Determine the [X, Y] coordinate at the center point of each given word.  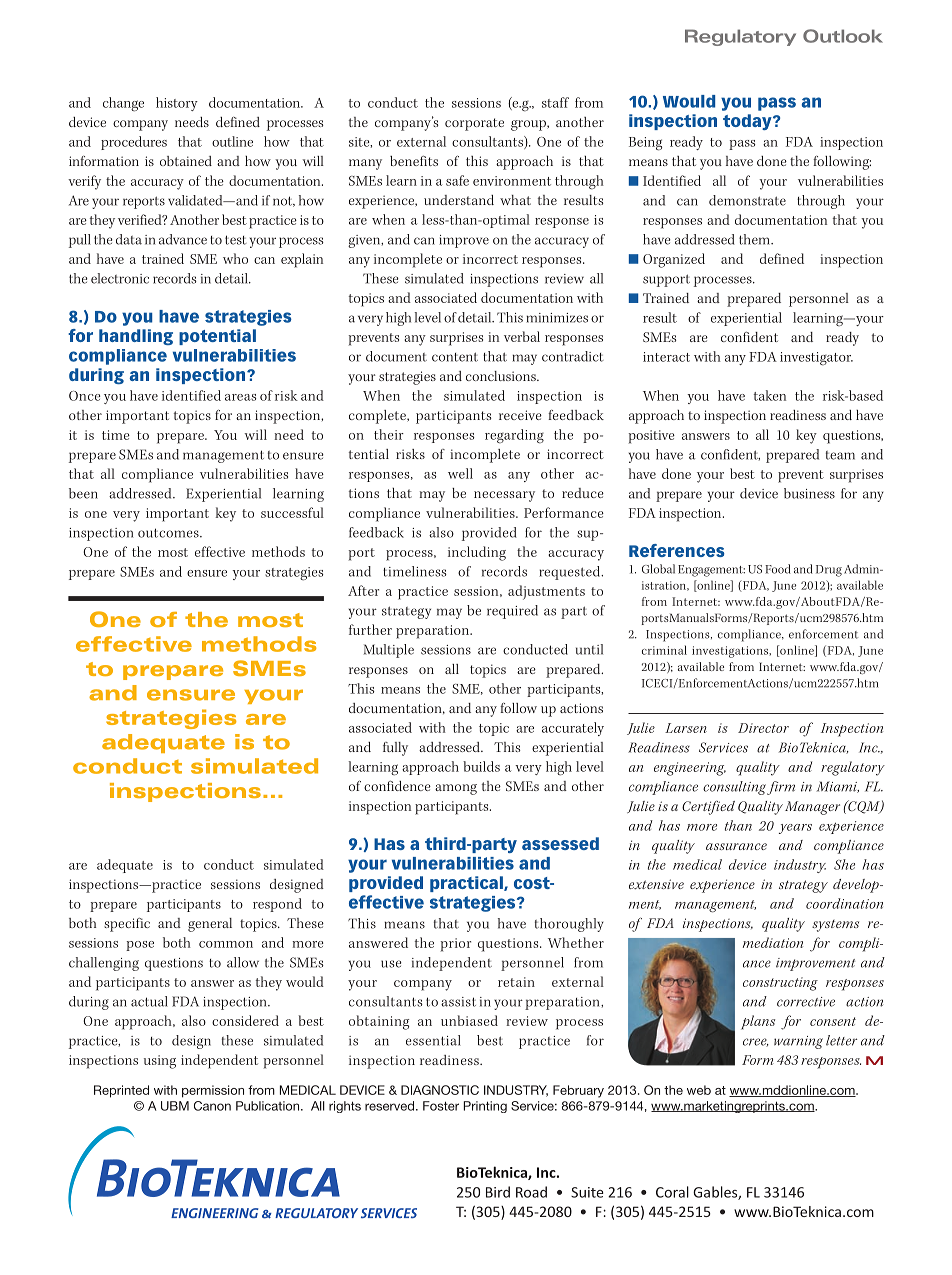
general [210, 925]
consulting [734, 788]
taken [770, 395]
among [456, 789]
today [748, 122]
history [177, 104]
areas [240, 397]
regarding [514, 436]
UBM [175, 1106]
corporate [474, 124]
